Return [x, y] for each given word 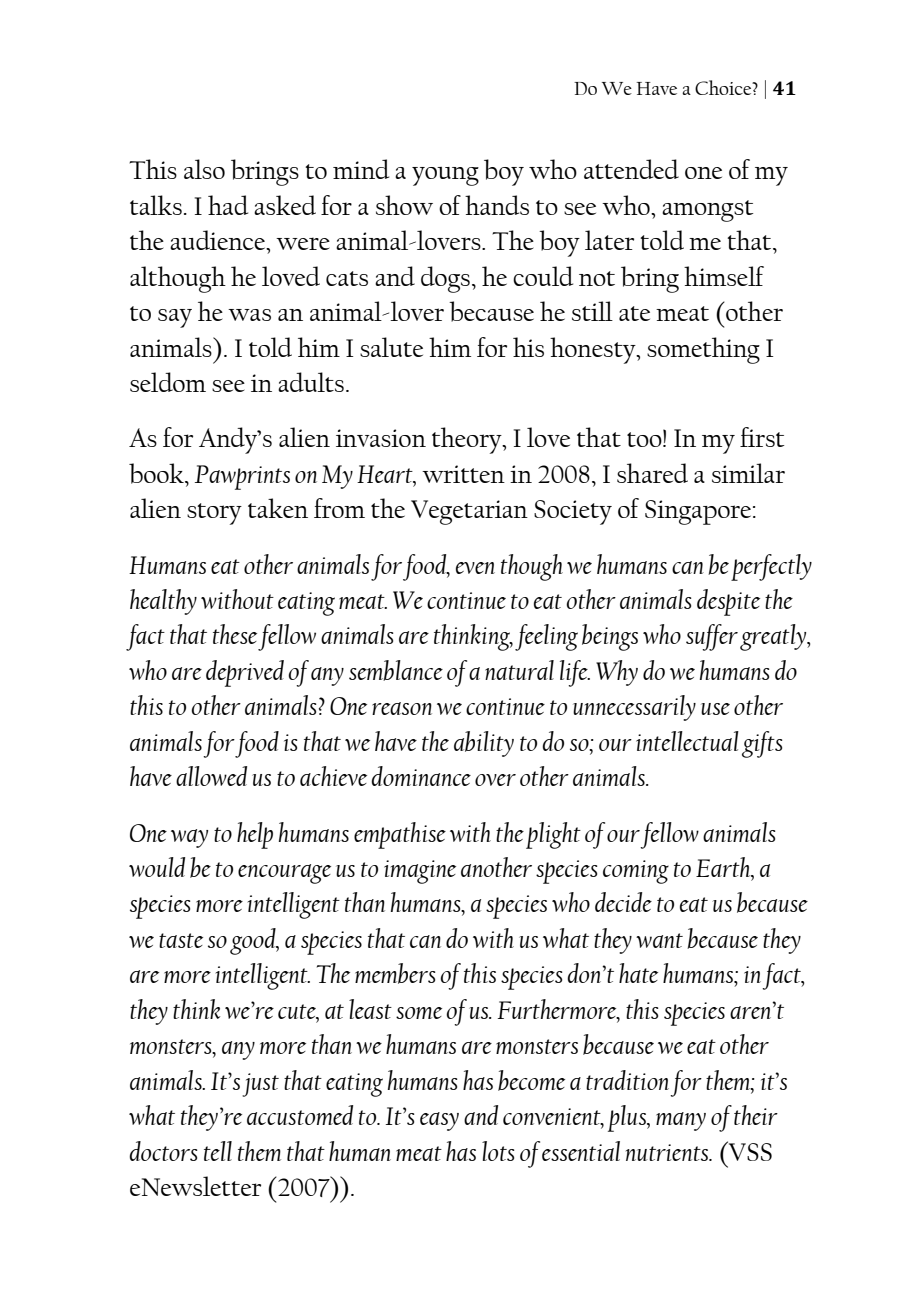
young [445, 176]
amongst [707, 211]
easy [439, 1121]
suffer [712, 637]
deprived [245, 673]
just [260, 1085]
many [681, 1121]
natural [519, 670]
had [228, 205]
